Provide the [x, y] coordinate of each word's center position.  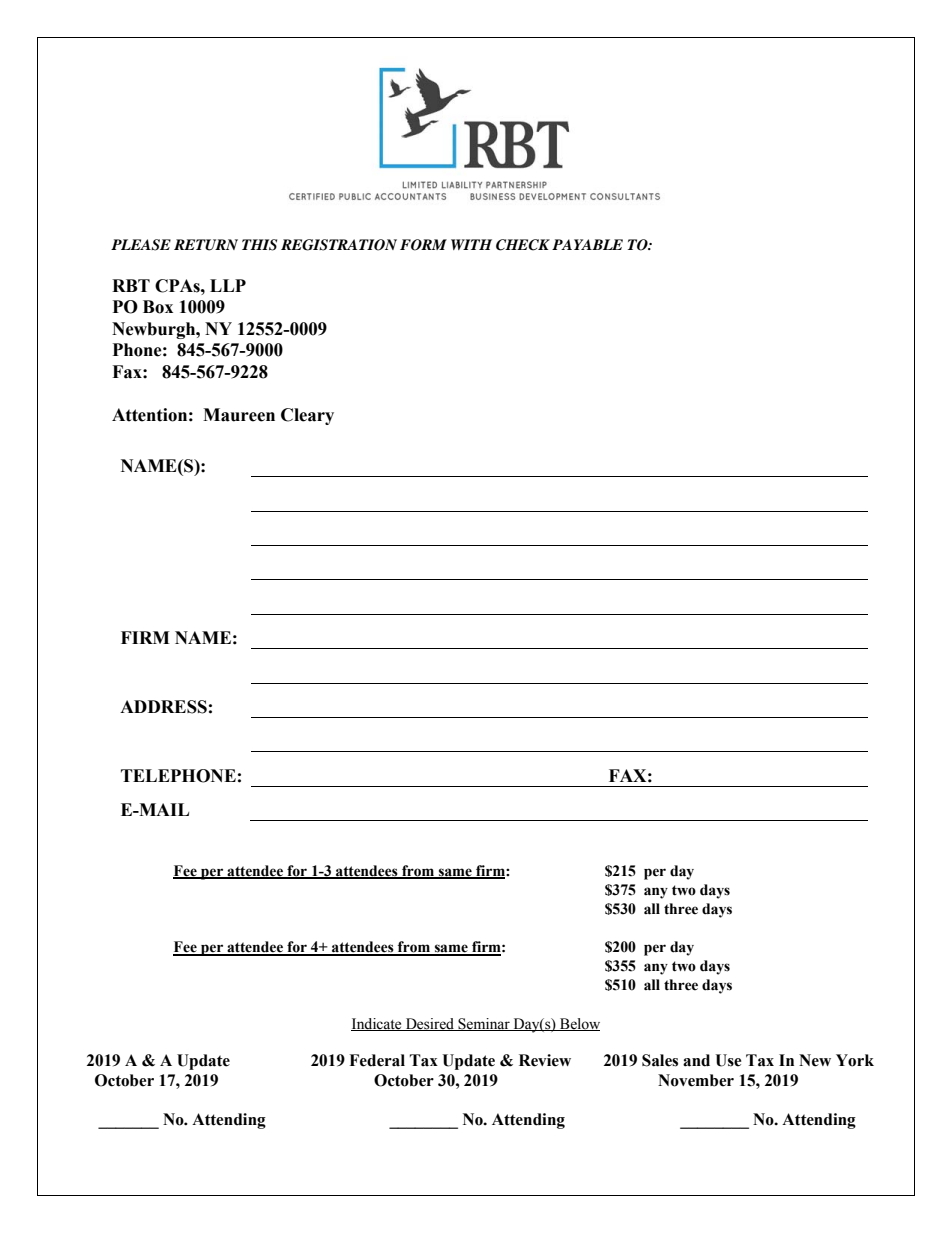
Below [579, 1024]
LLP [228, 285]
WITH [471, 244]
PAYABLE [587, 244]
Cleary [307, 416]
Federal [377, 1060]
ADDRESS [163, 707]
